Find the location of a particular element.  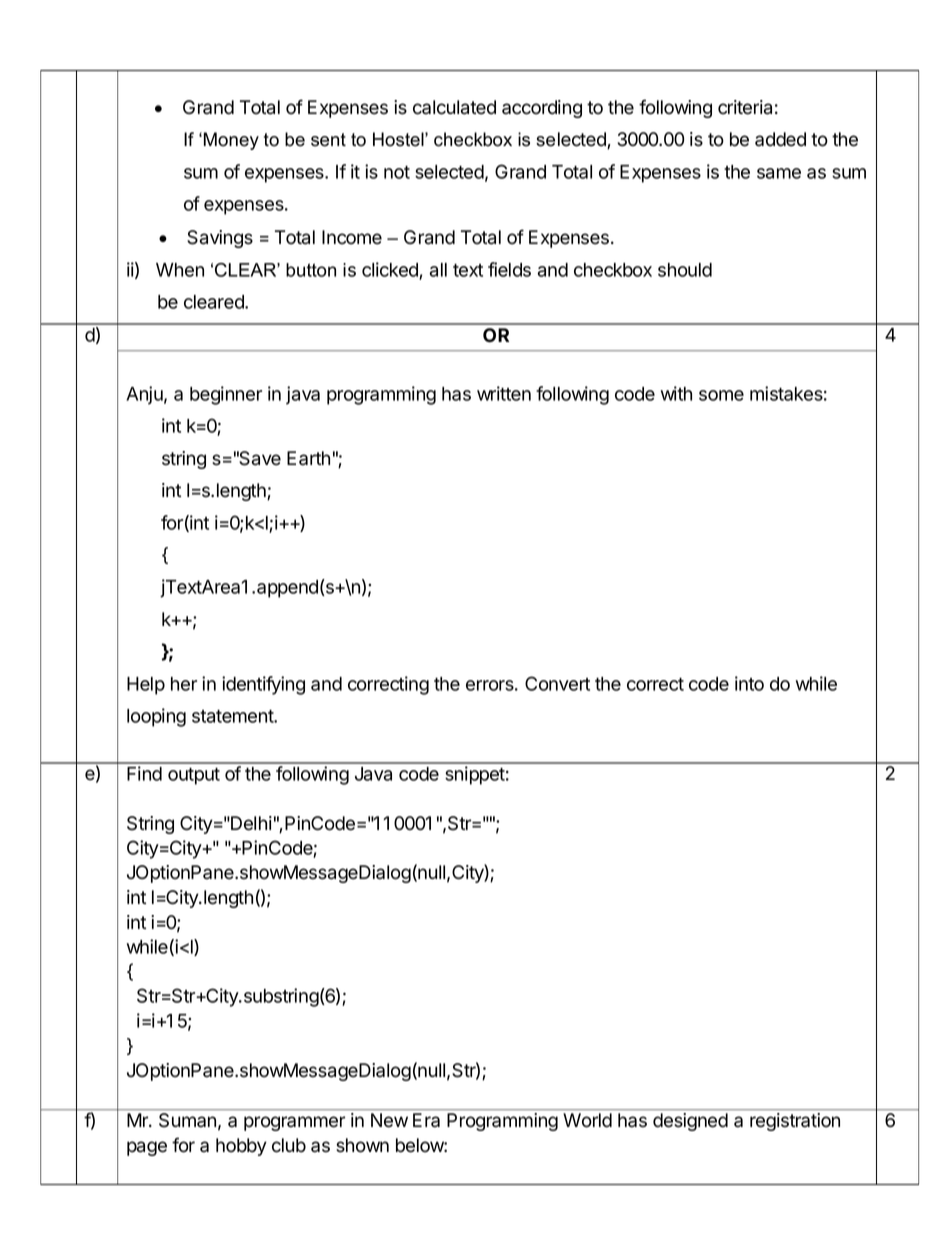

output is located at coordinates (194, 776).
